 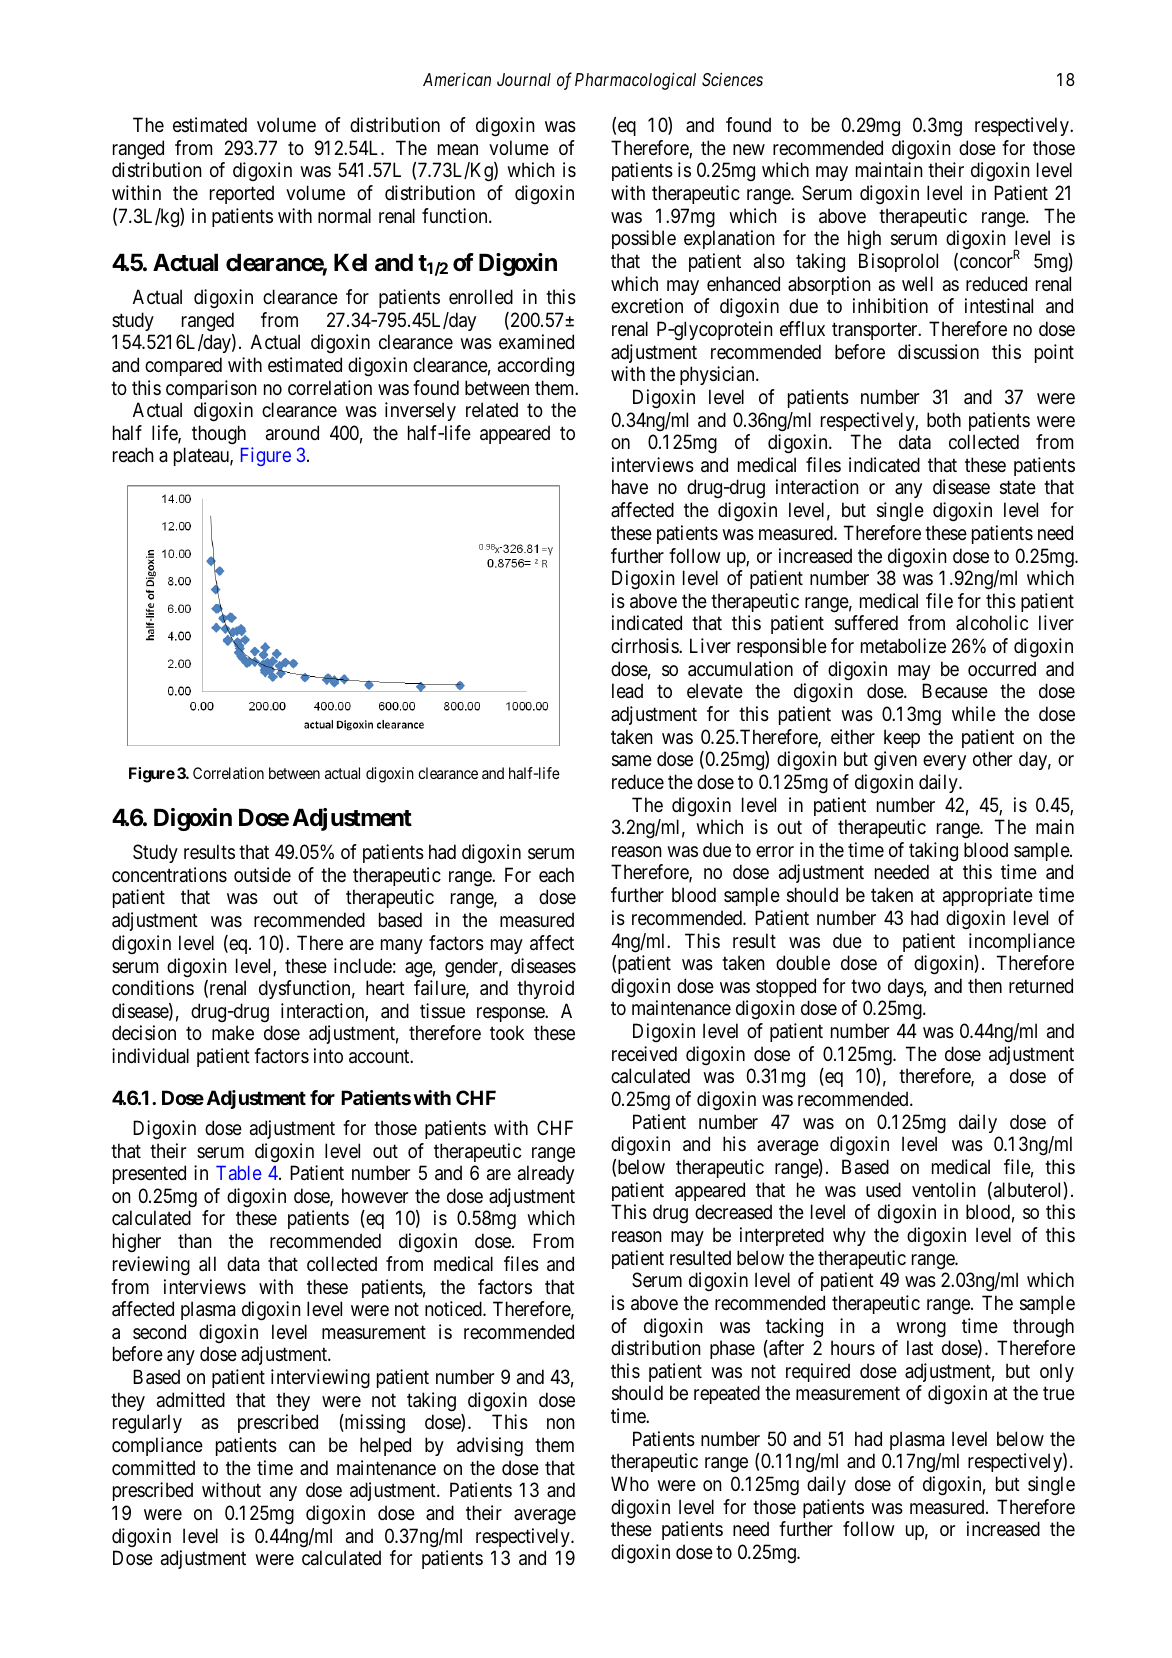 I want to click on non, so click(x=561, y=1423).
